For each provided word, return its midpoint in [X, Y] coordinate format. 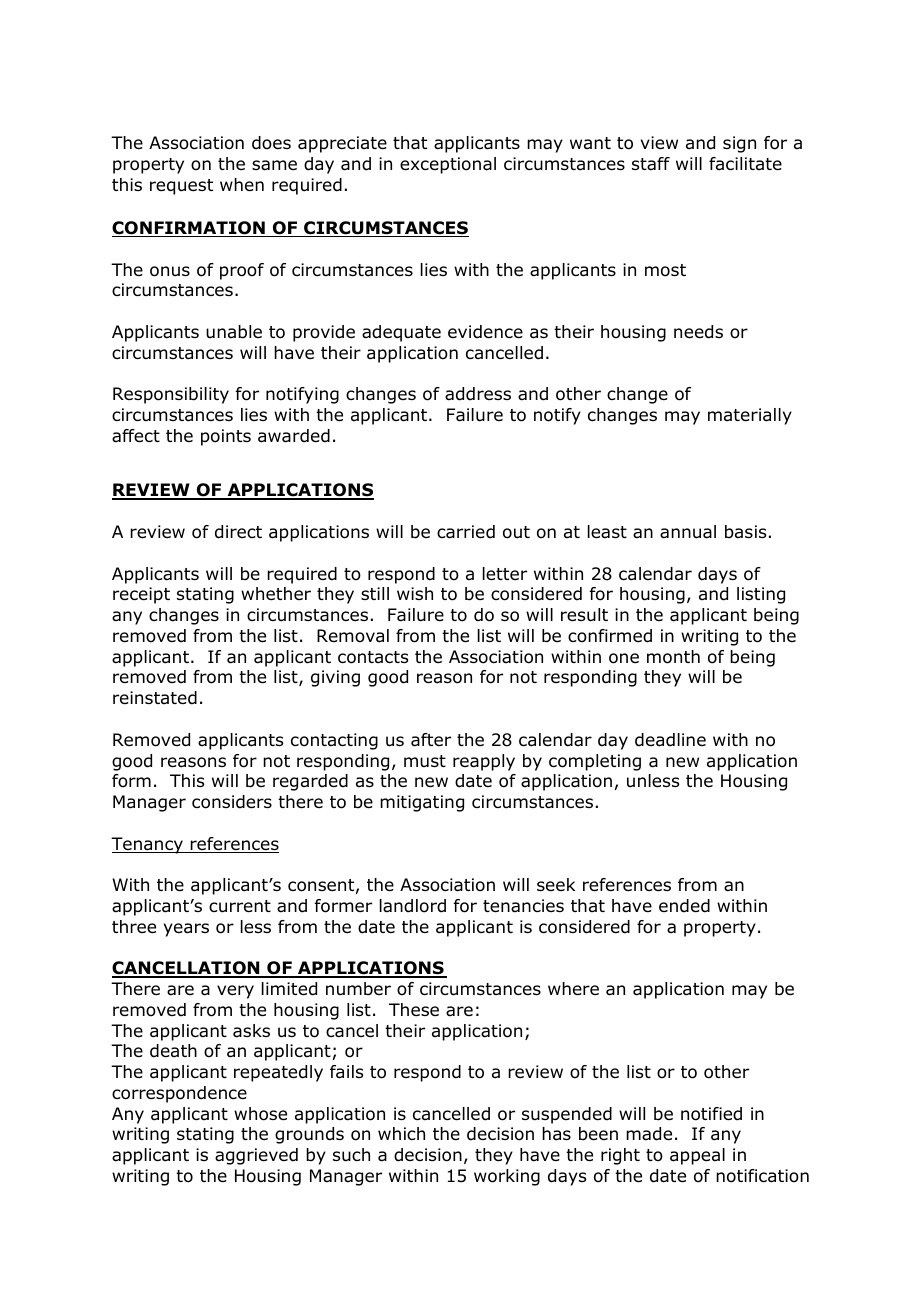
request [181, 187]
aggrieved [256, 1156]
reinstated [155, 698]
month [673, 657]
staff [651, 164]
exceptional [448, 165]
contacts [373, 657]
